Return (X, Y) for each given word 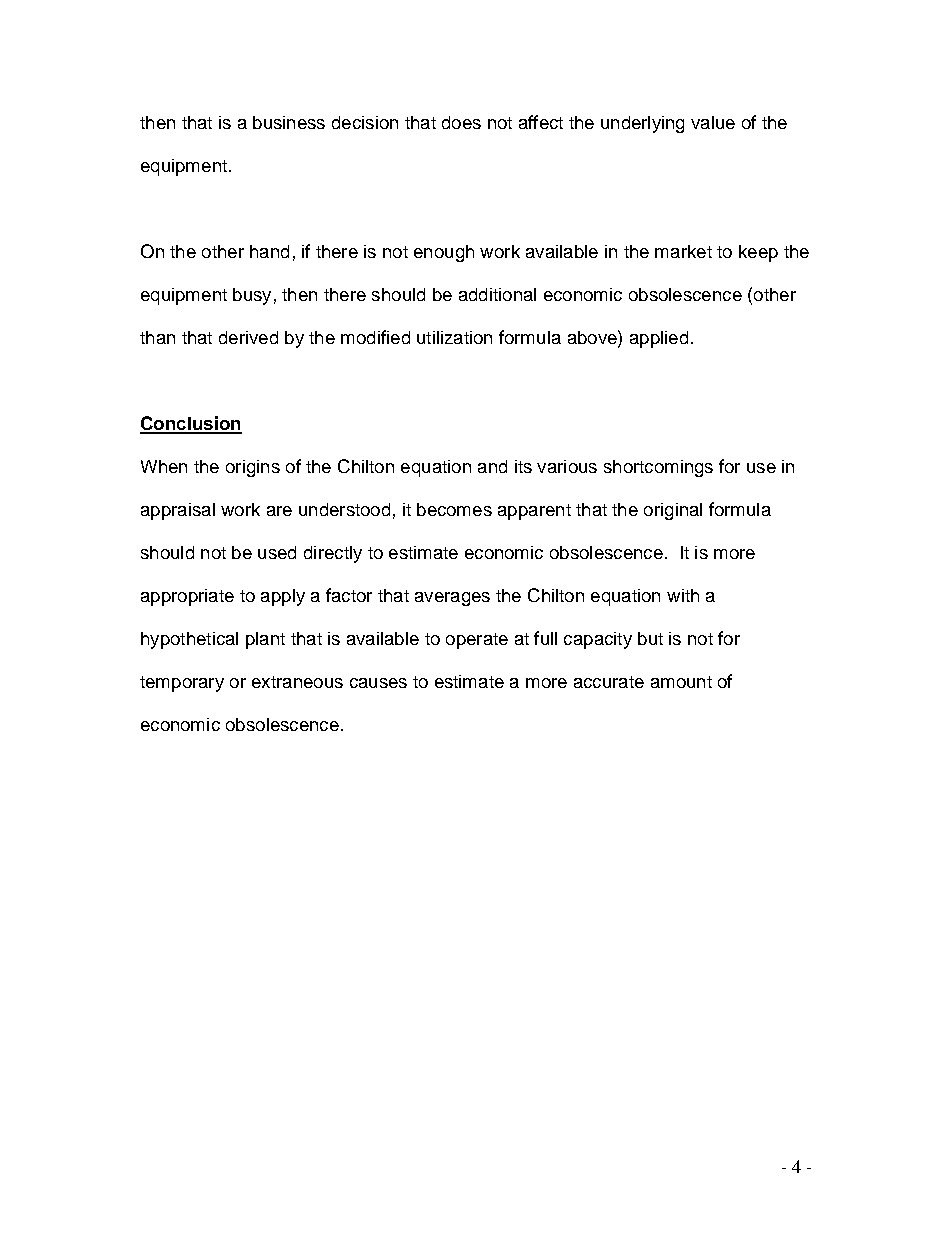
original (673, 511)
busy (252, 296)
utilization (454, 337)
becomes (454, 509)
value (713, 122)
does (461, 122)
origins (253, 468)
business (289, 122)
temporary (182, 684)
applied (659, 339)
